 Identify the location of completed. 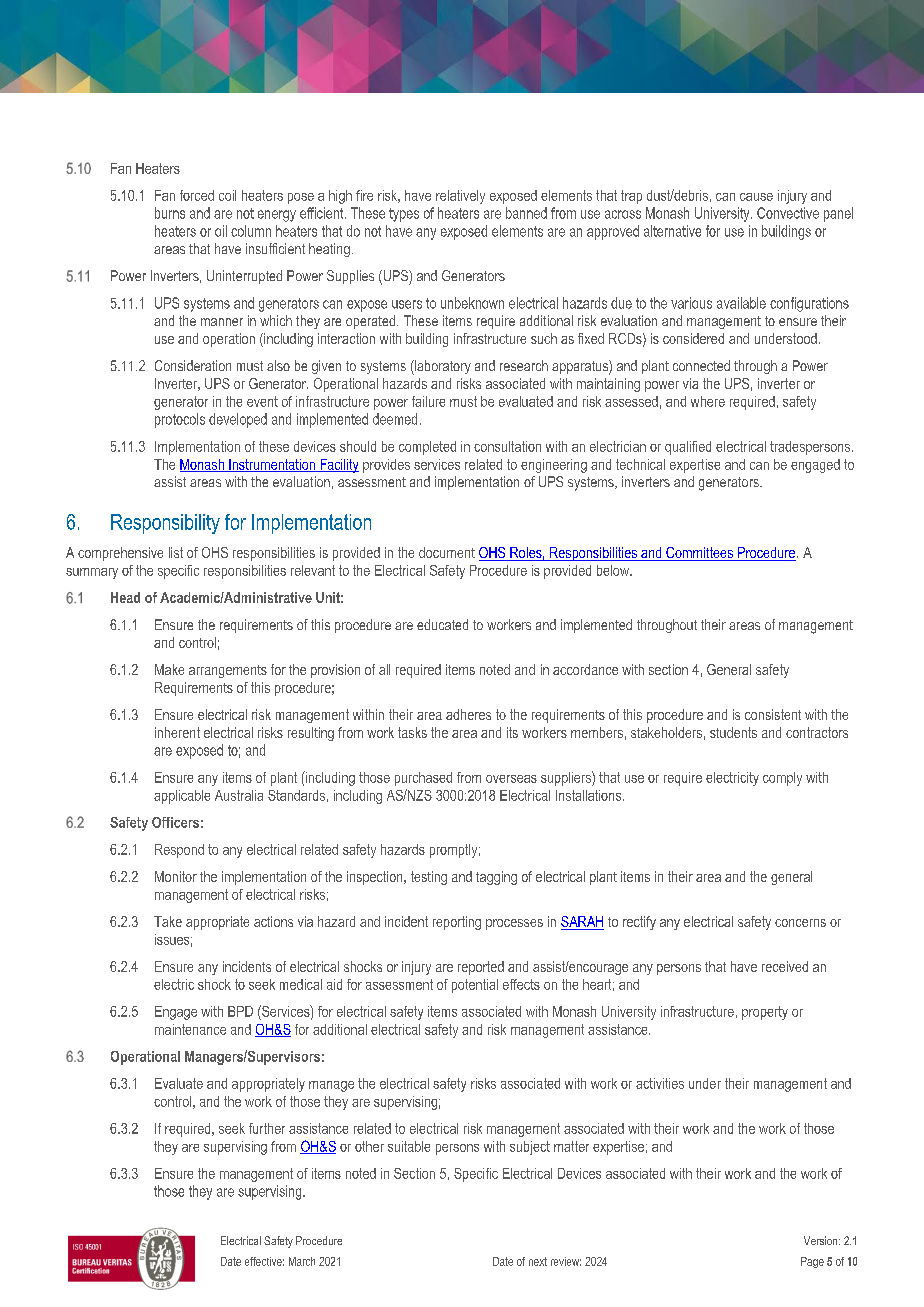
(427, 448).
